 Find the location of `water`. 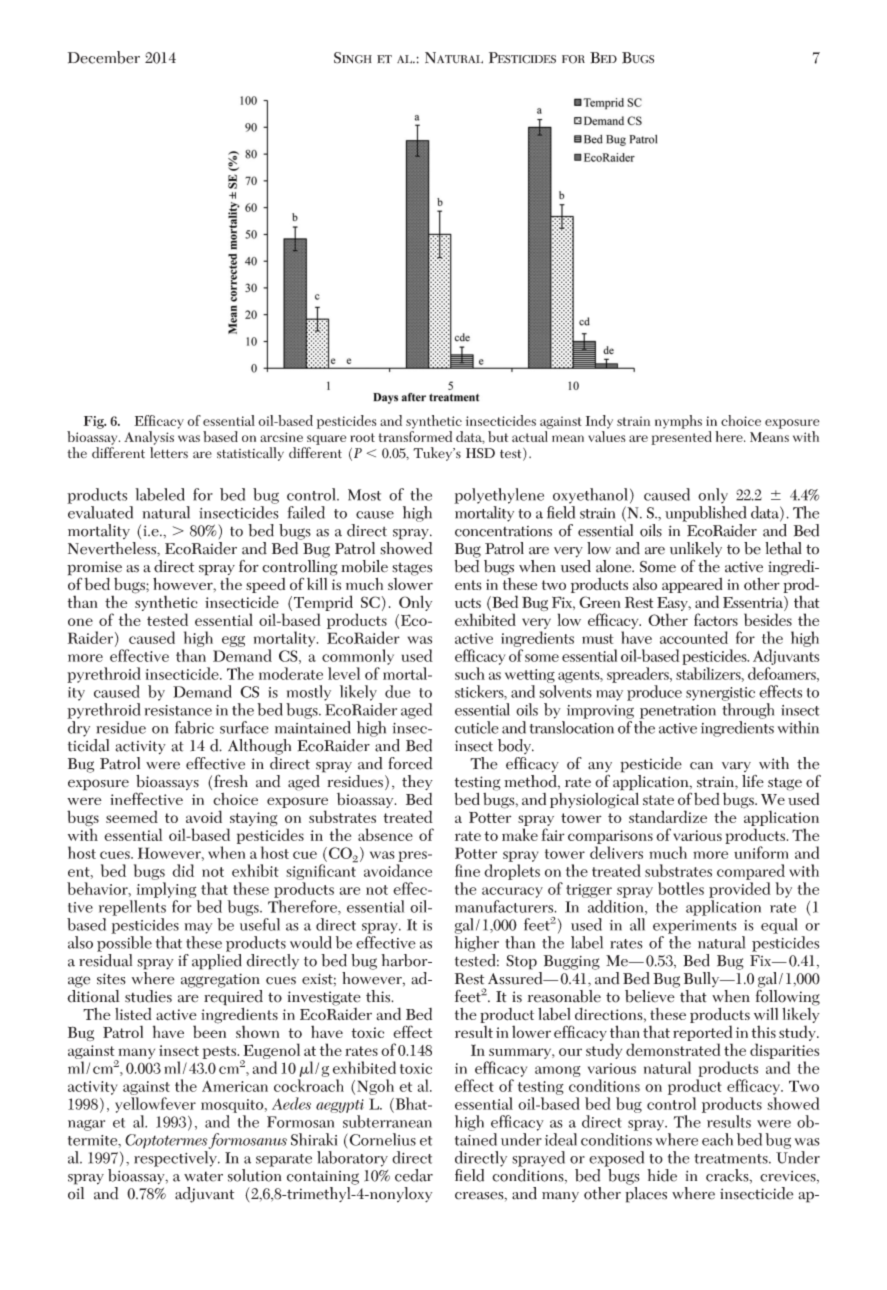

water is located at coordinates (203, 1176).
